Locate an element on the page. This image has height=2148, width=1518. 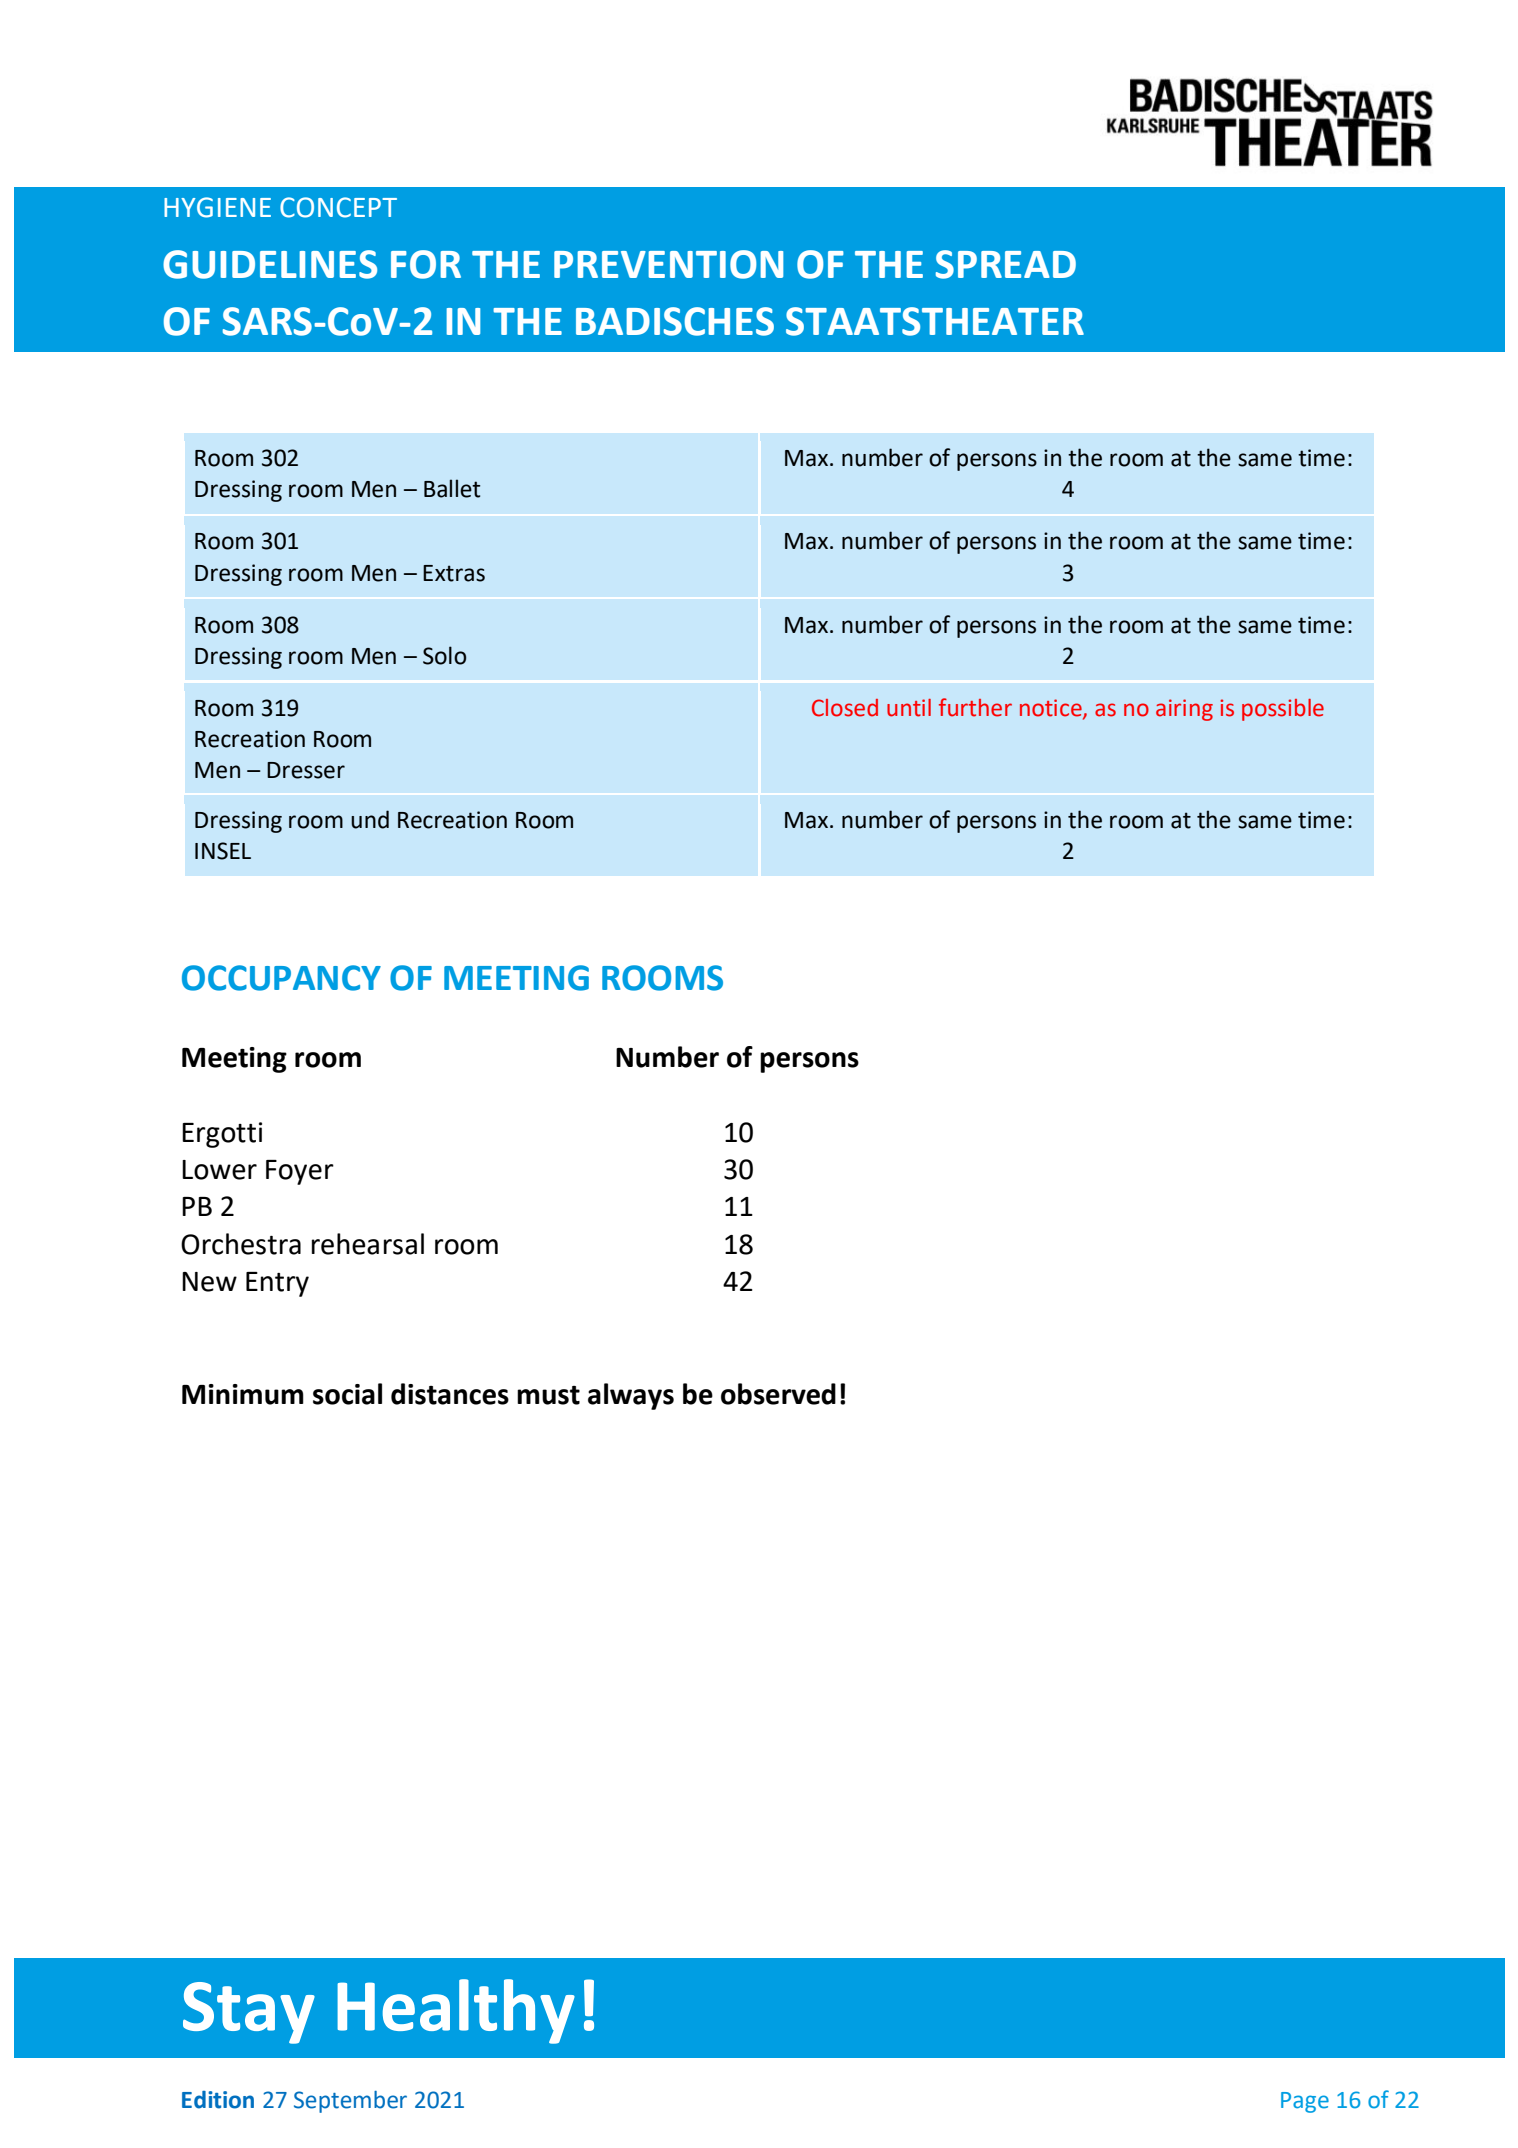
SPREAD is located at coordinates (1006, 264).
